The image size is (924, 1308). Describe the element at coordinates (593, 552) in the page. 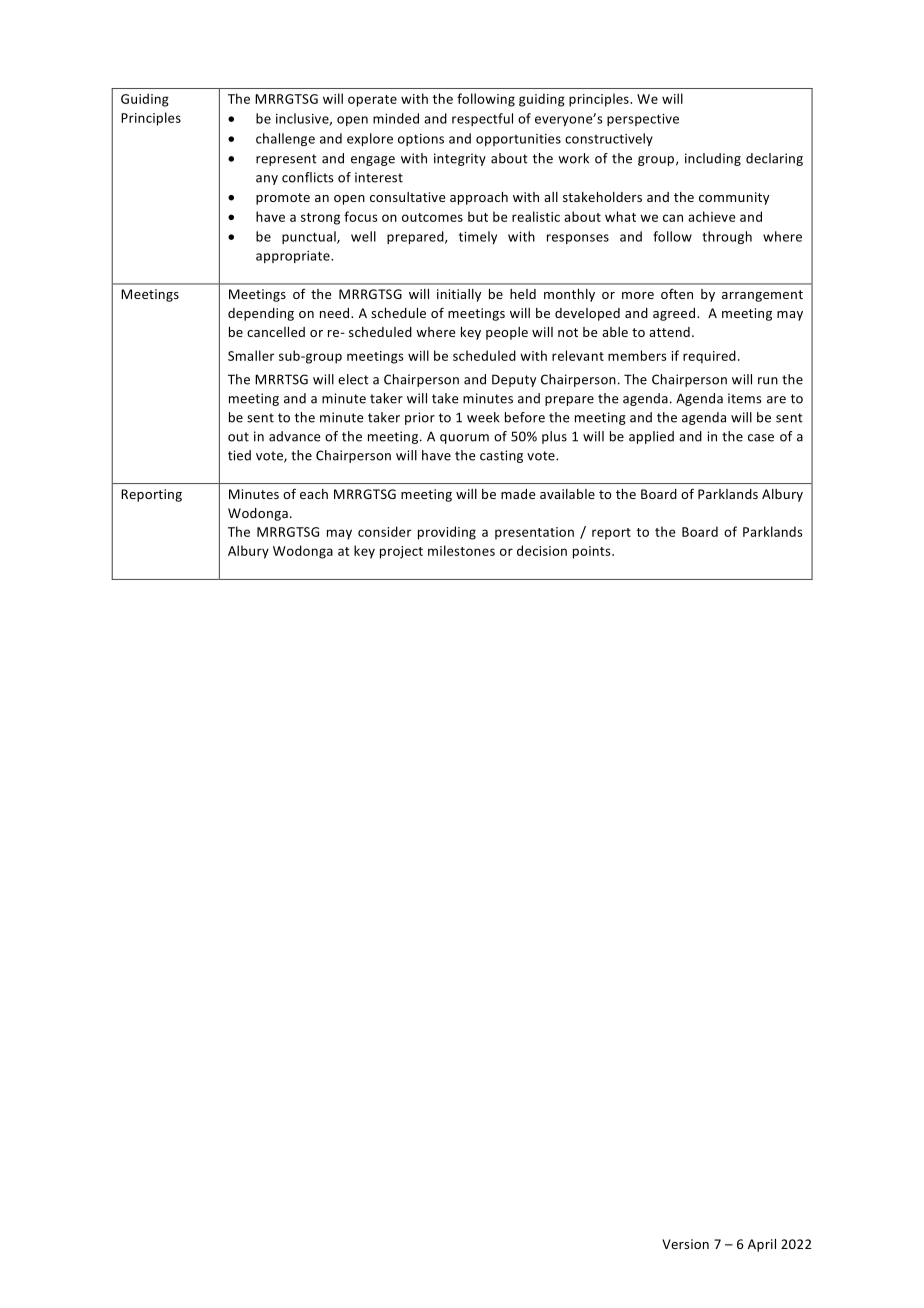

I see `points` at that location.
